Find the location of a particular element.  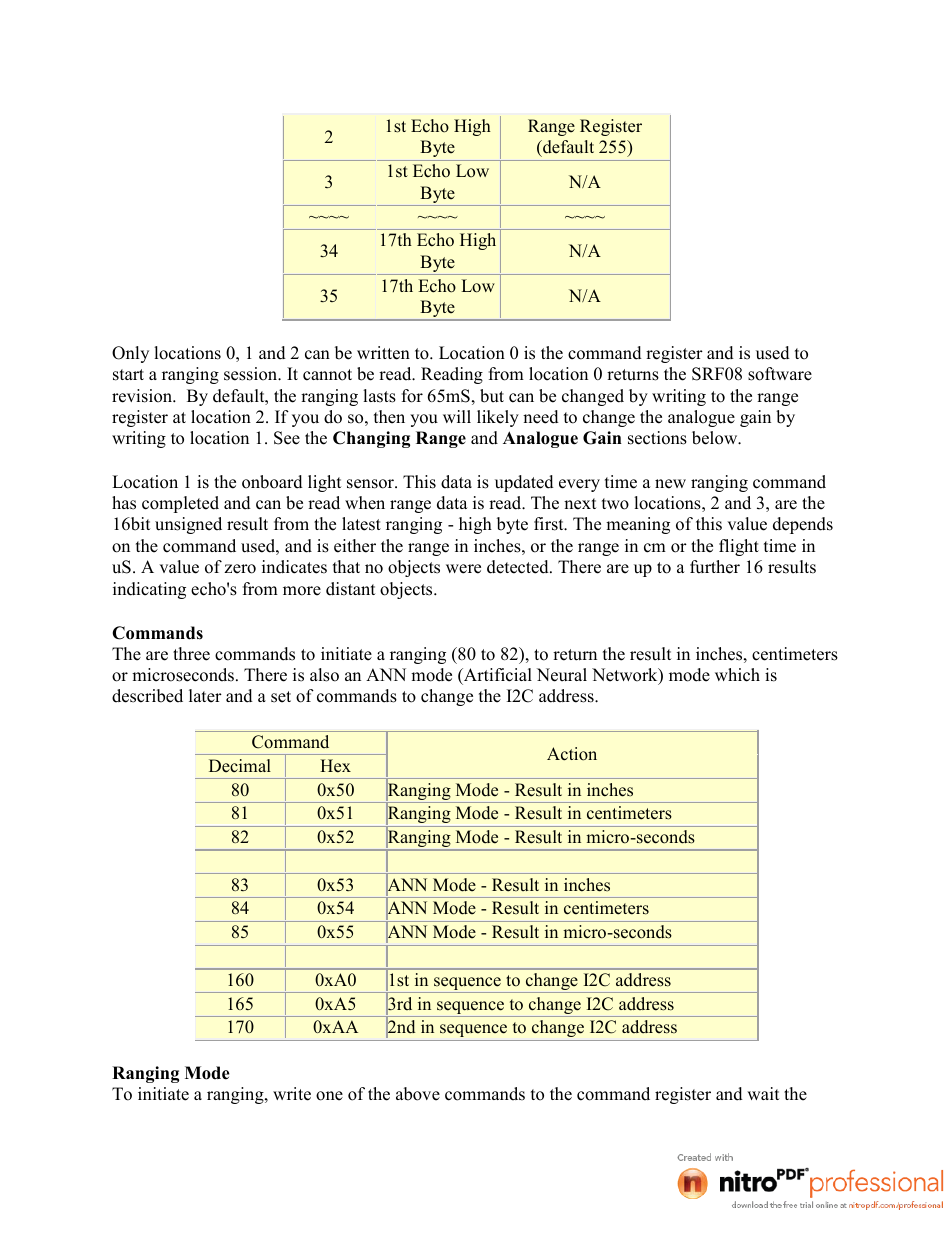

software is located at coordinates (780, 374).
